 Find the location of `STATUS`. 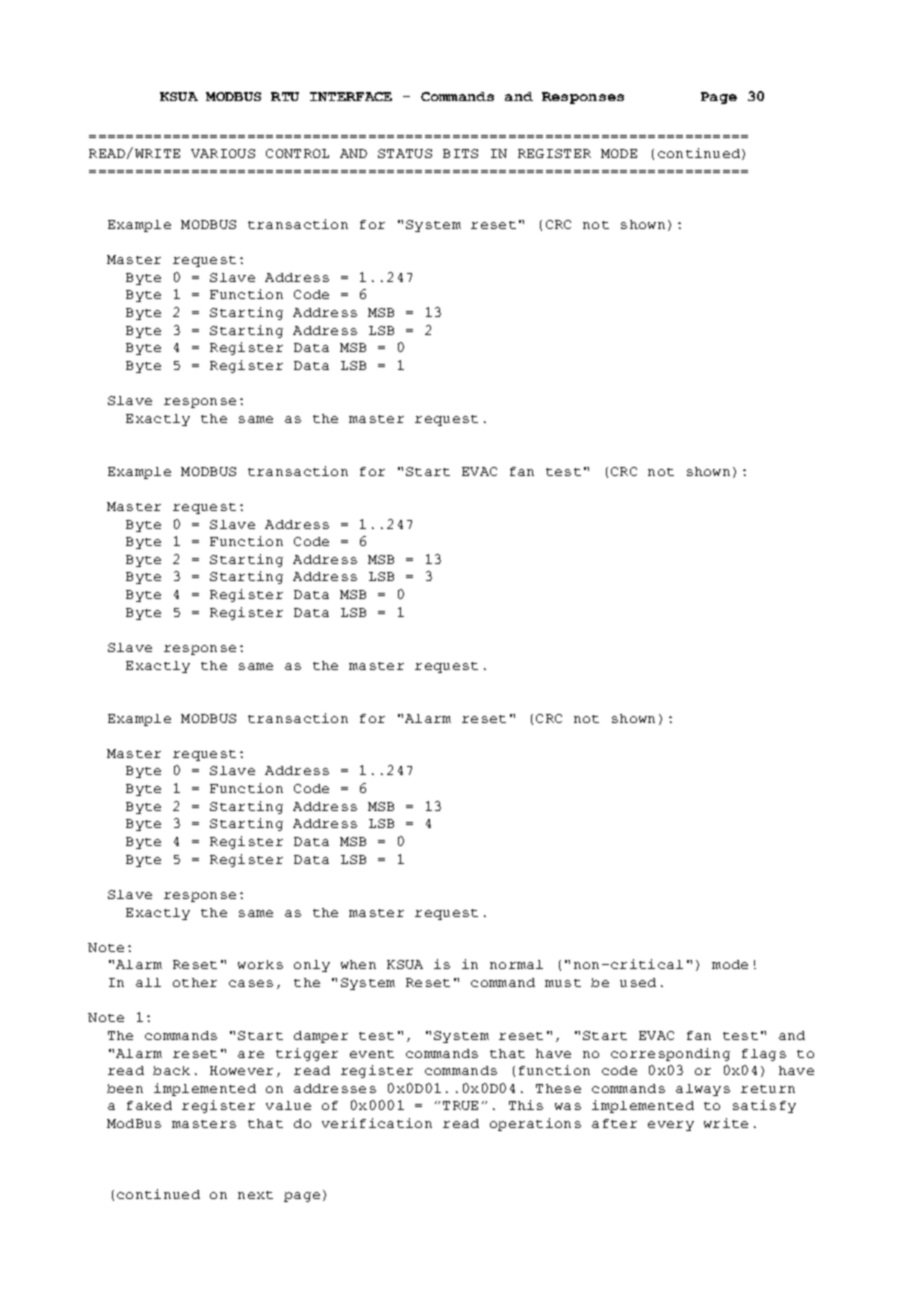

STATUS is located at coordinates (405, 153).
